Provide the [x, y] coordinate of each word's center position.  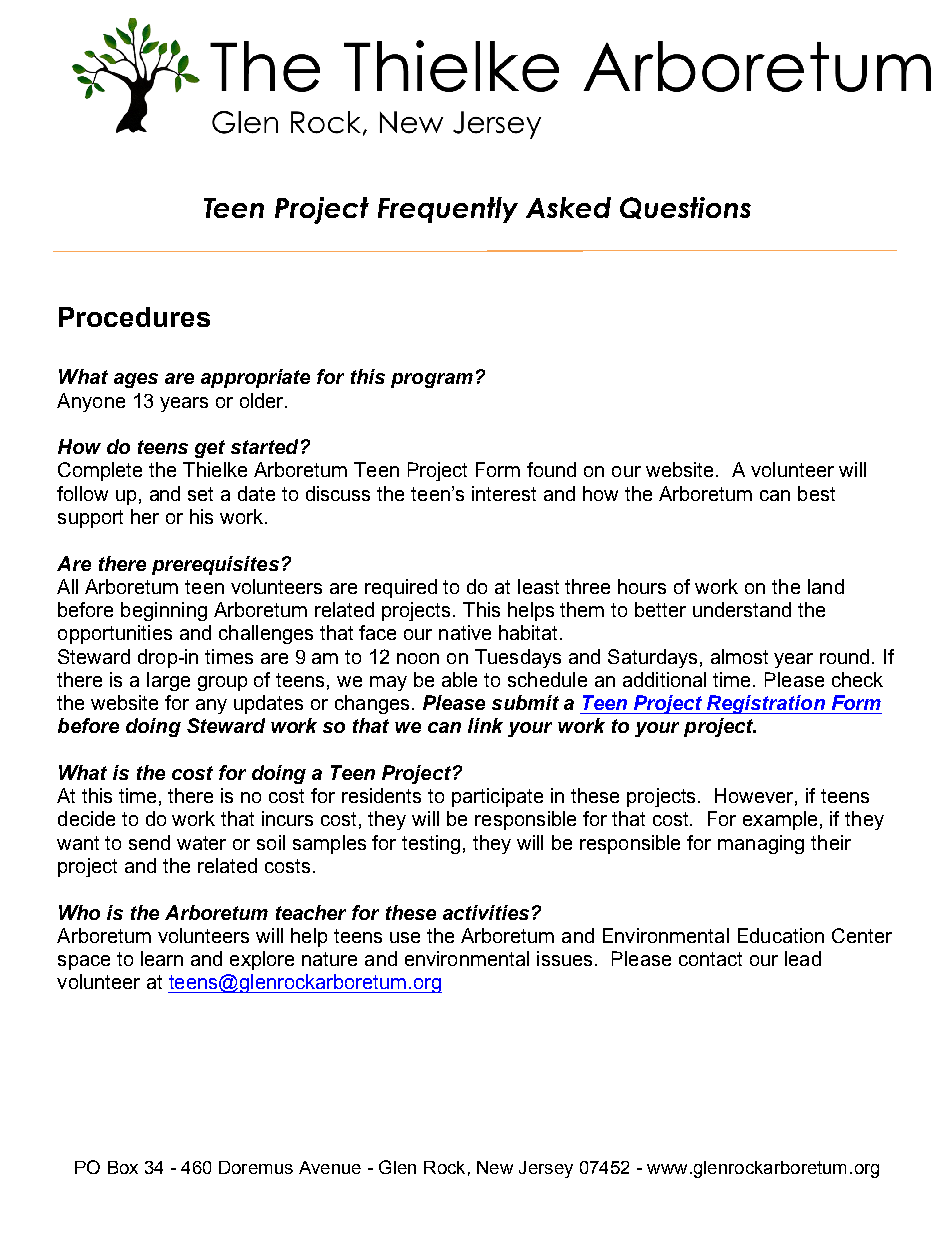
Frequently [448, 210]
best [816, 493]
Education [781, 935]
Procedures [134, 317]
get [210, 449]
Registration [766, 704]
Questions [685, 208]
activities [486, 912]
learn [162, 958]
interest [504, 493]
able [459, 679]
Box [123, 1167]
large [168, 681]
